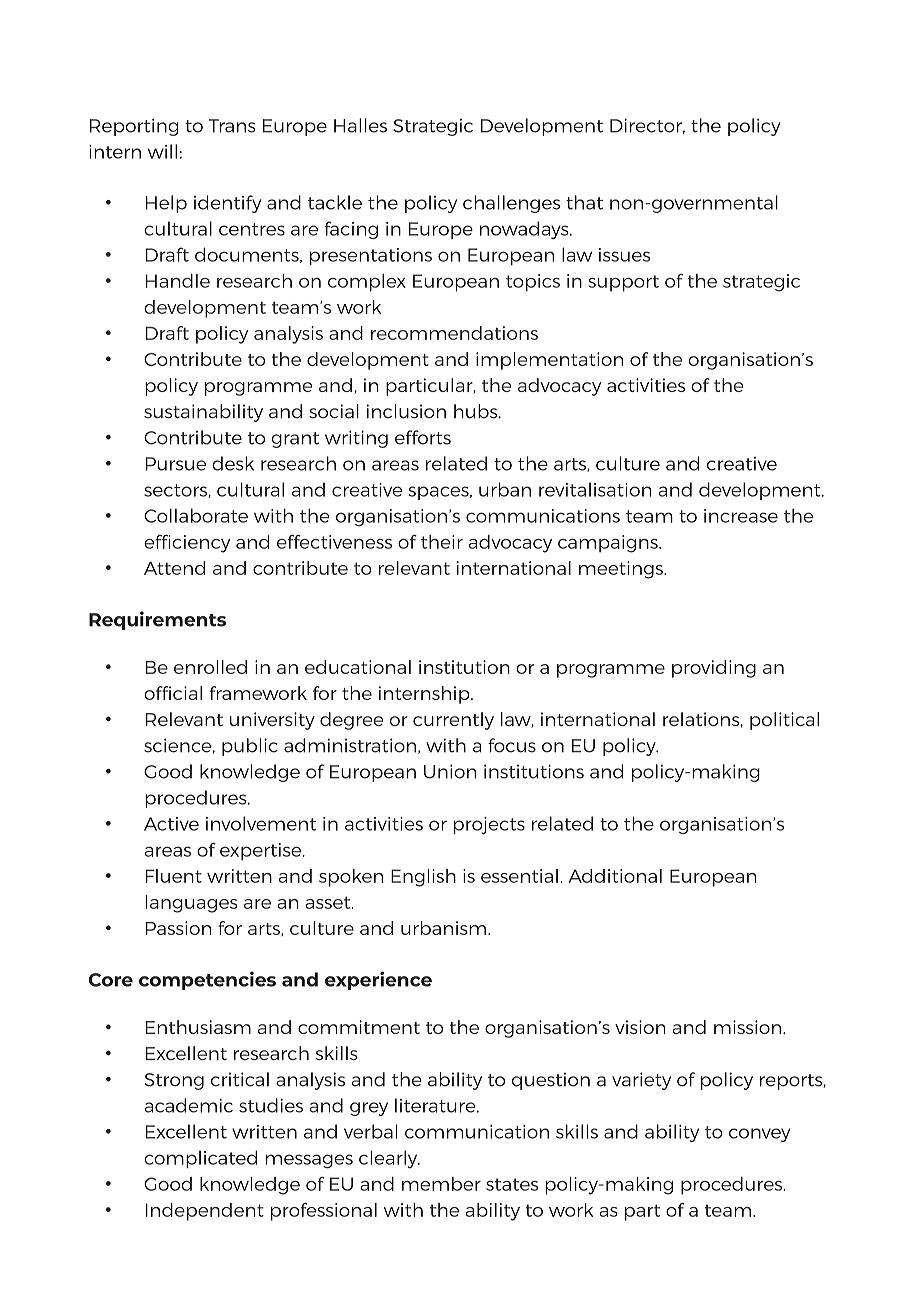 The width and height of the document is (924, 1308). Describe the element at coordinates (453, 721) in the document. I see `currently` at that location.
